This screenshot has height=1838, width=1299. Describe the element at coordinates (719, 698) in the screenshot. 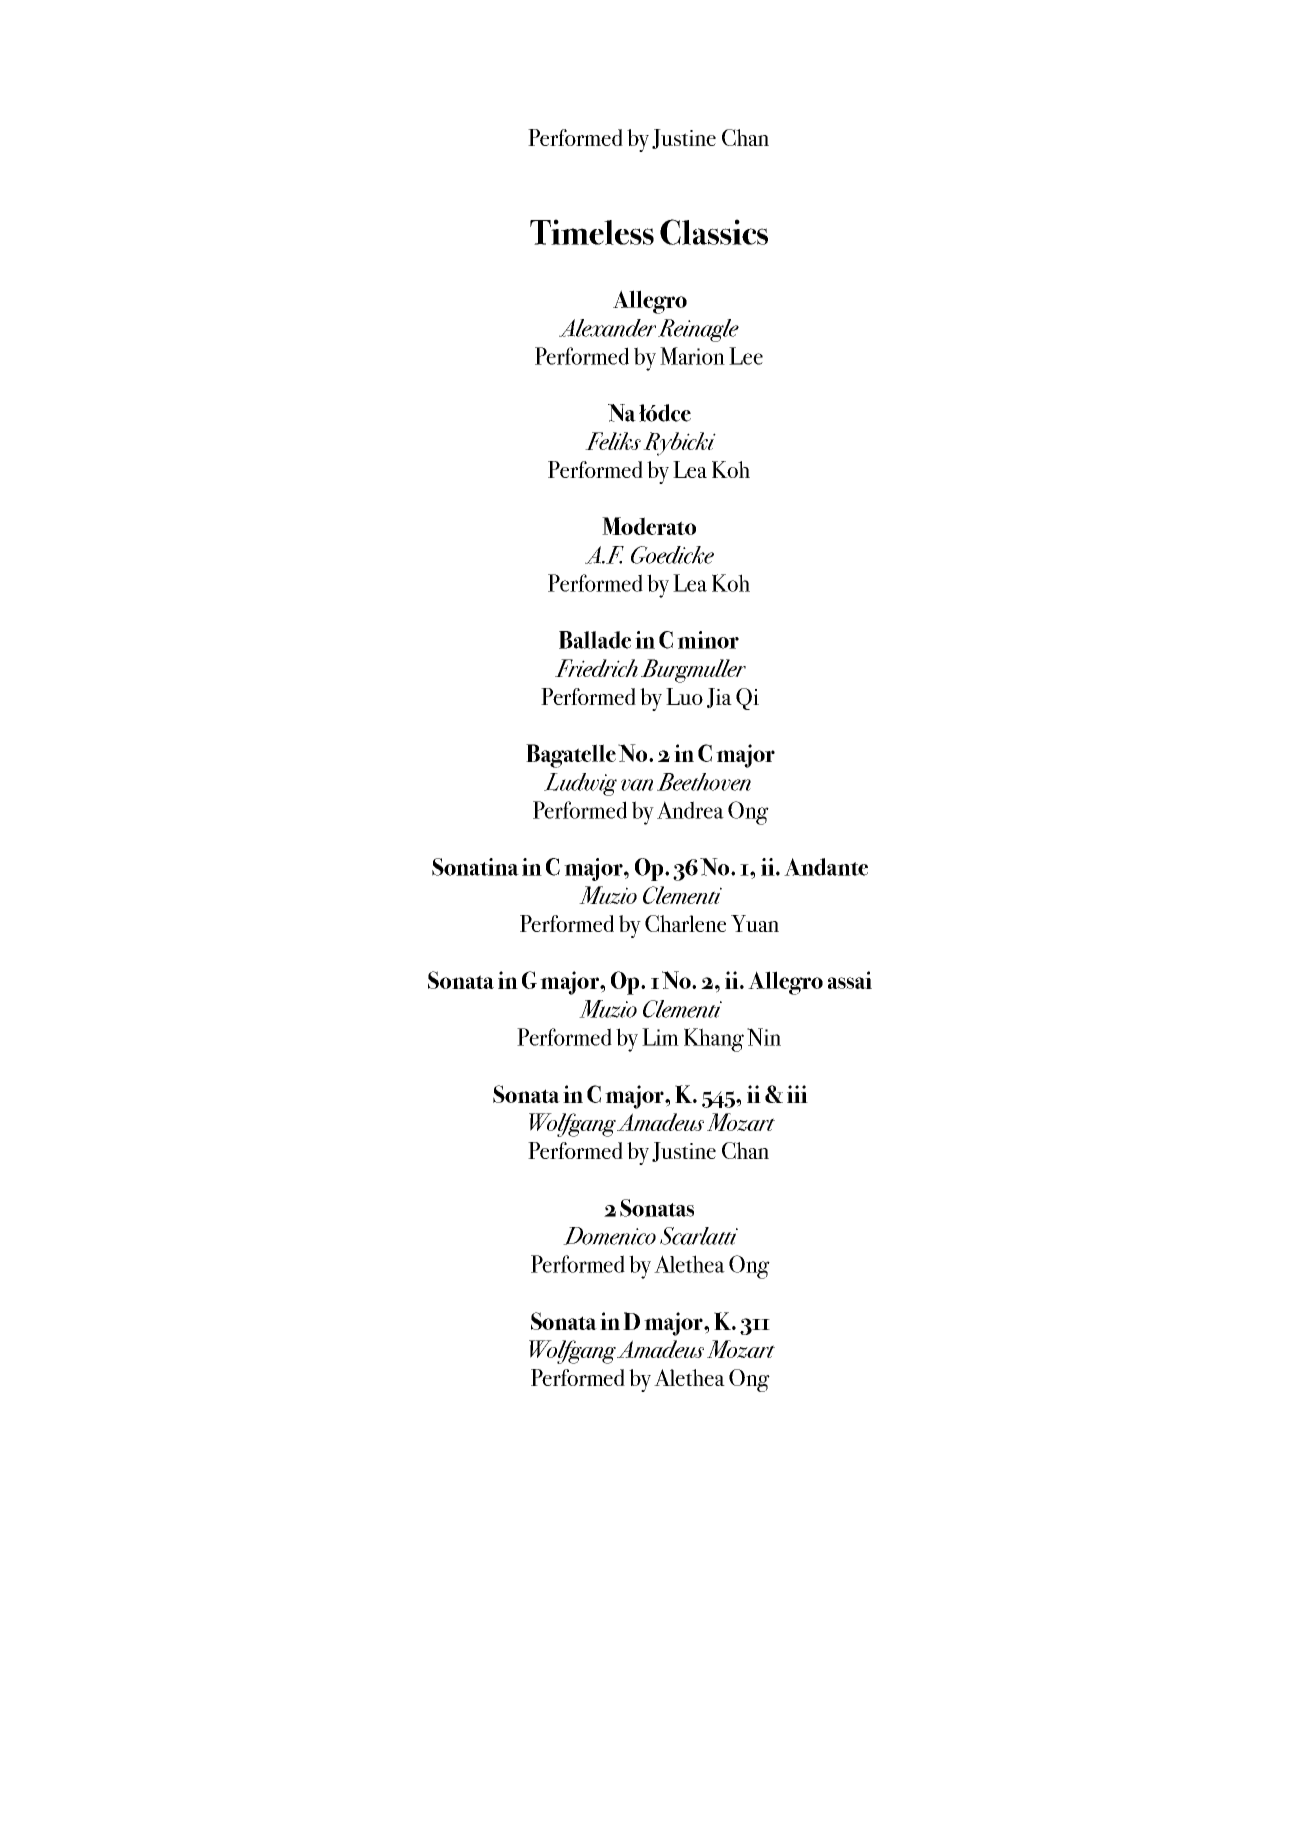

I see `Jia` at that location.
